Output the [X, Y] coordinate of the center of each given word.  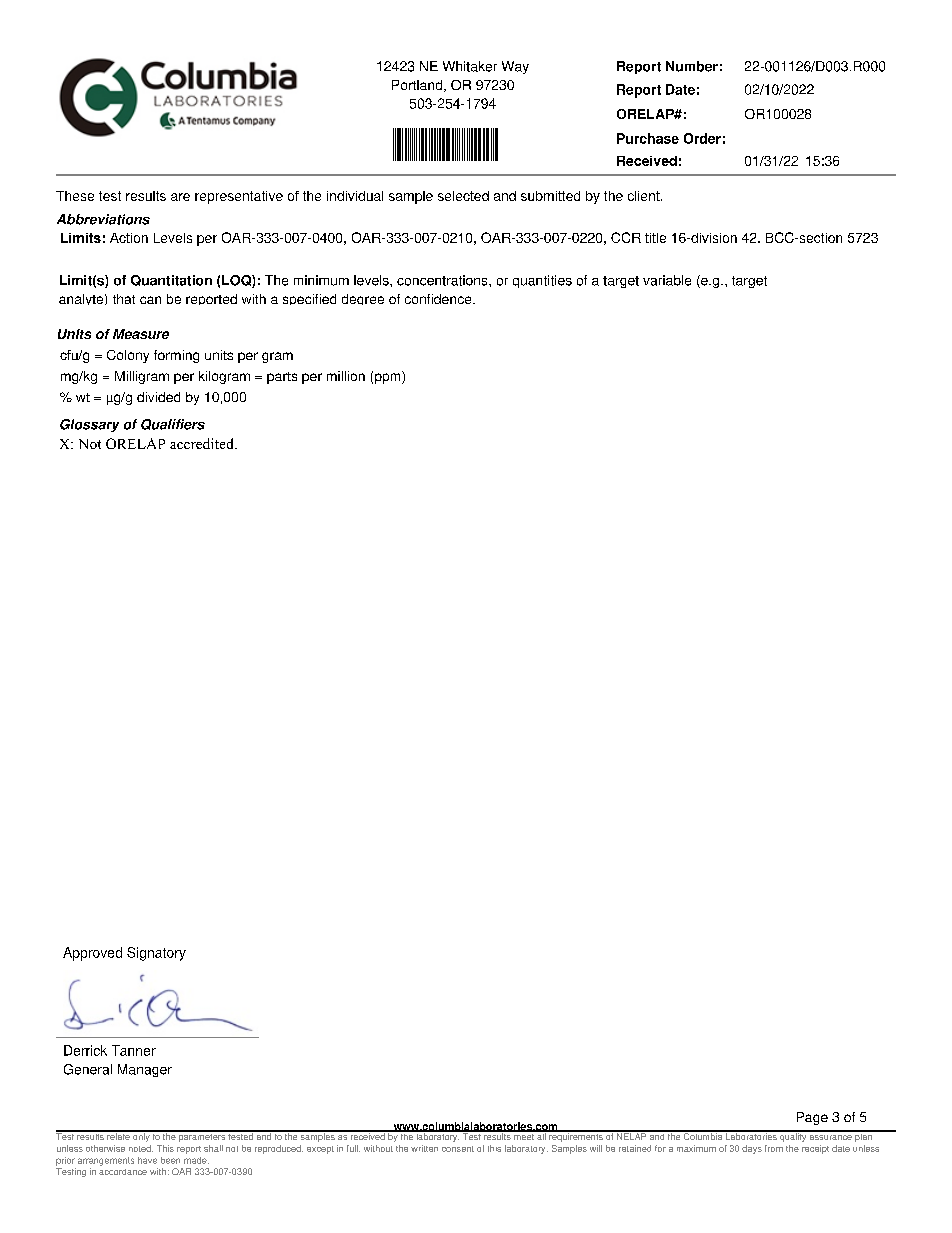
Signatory [156, 954]
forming [176, 356]
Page [812, 1118]
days [752, 1149]
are [180, 197]
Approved [92, 954]
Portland [418, 86]
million [346, 376]
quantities [542, 281]
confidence [439, 299]
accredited [203, 443]
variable [667, 280]
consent [458, 1149]
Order [702, 138]
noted [141, 1148]
